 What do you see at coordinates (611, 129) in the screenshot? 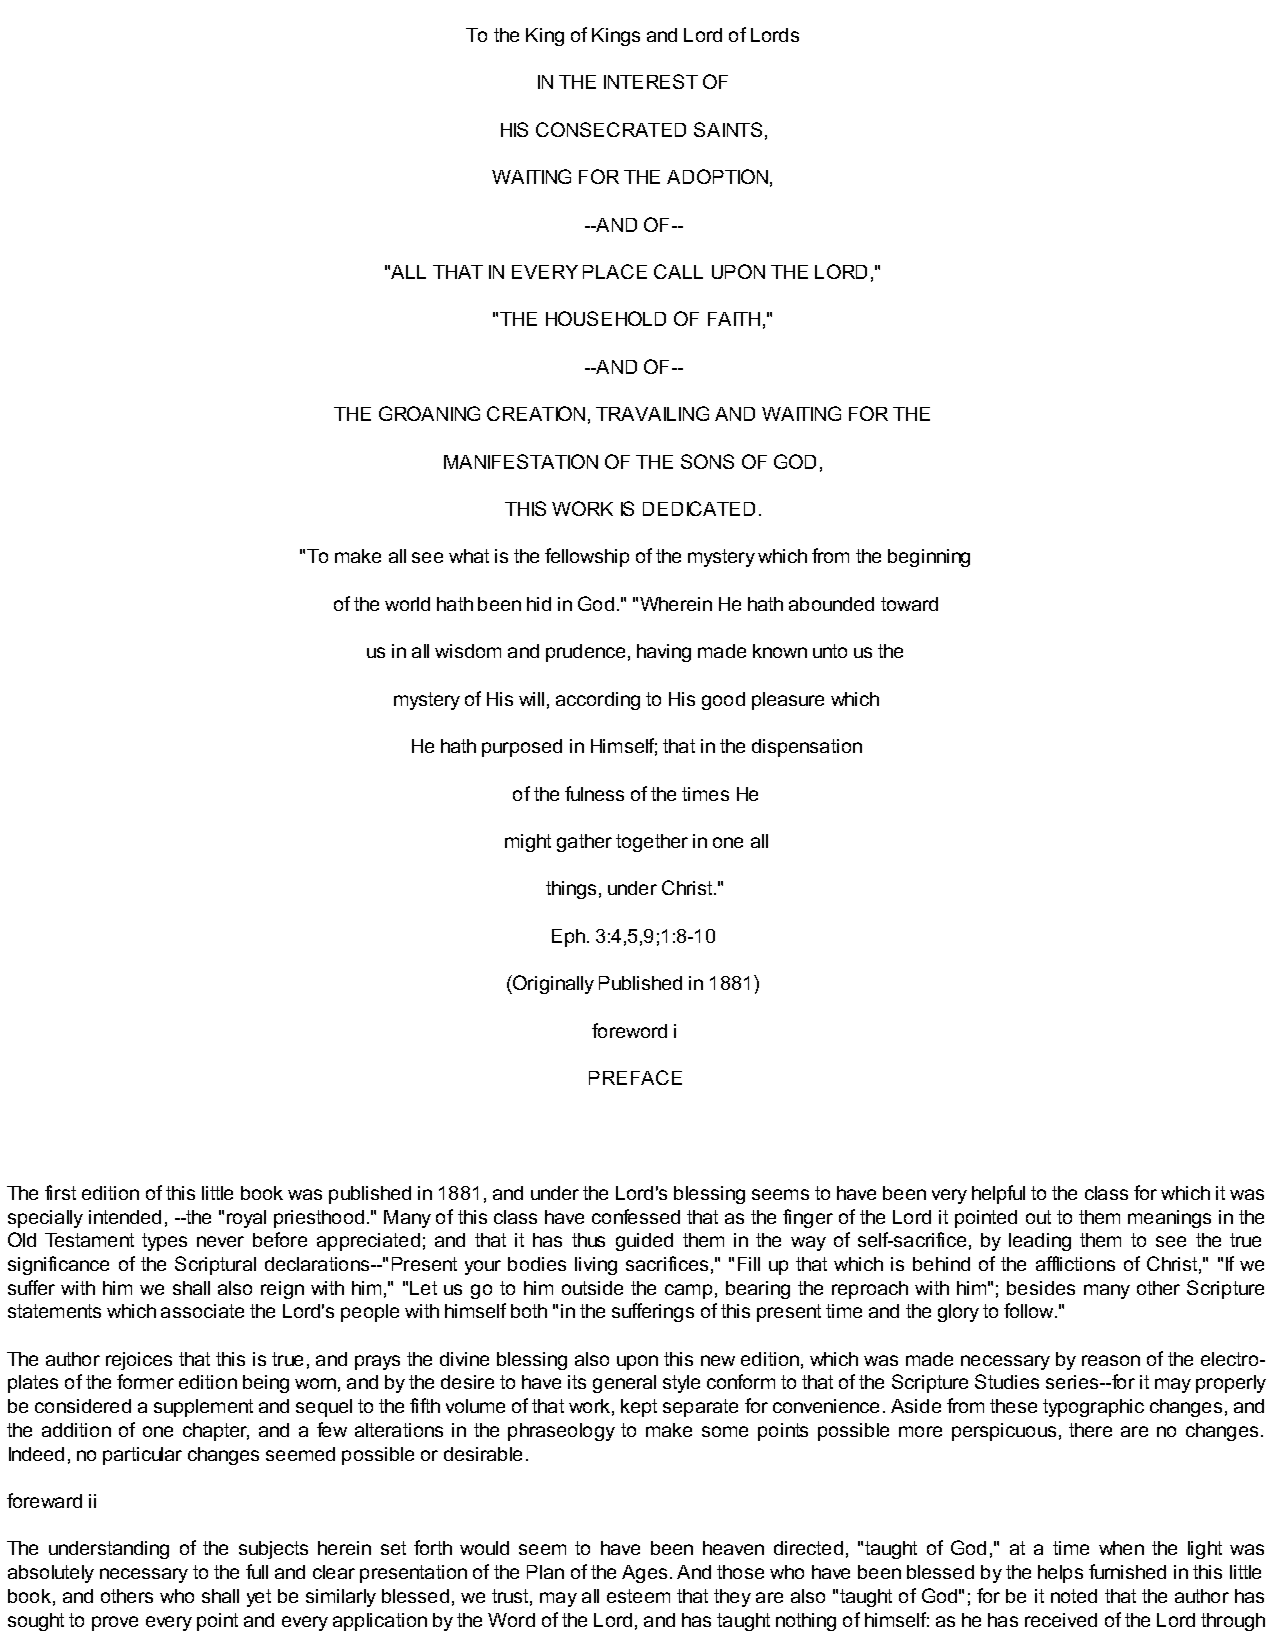
I see `CONSECRATED` at bounding box center [611, 129].
